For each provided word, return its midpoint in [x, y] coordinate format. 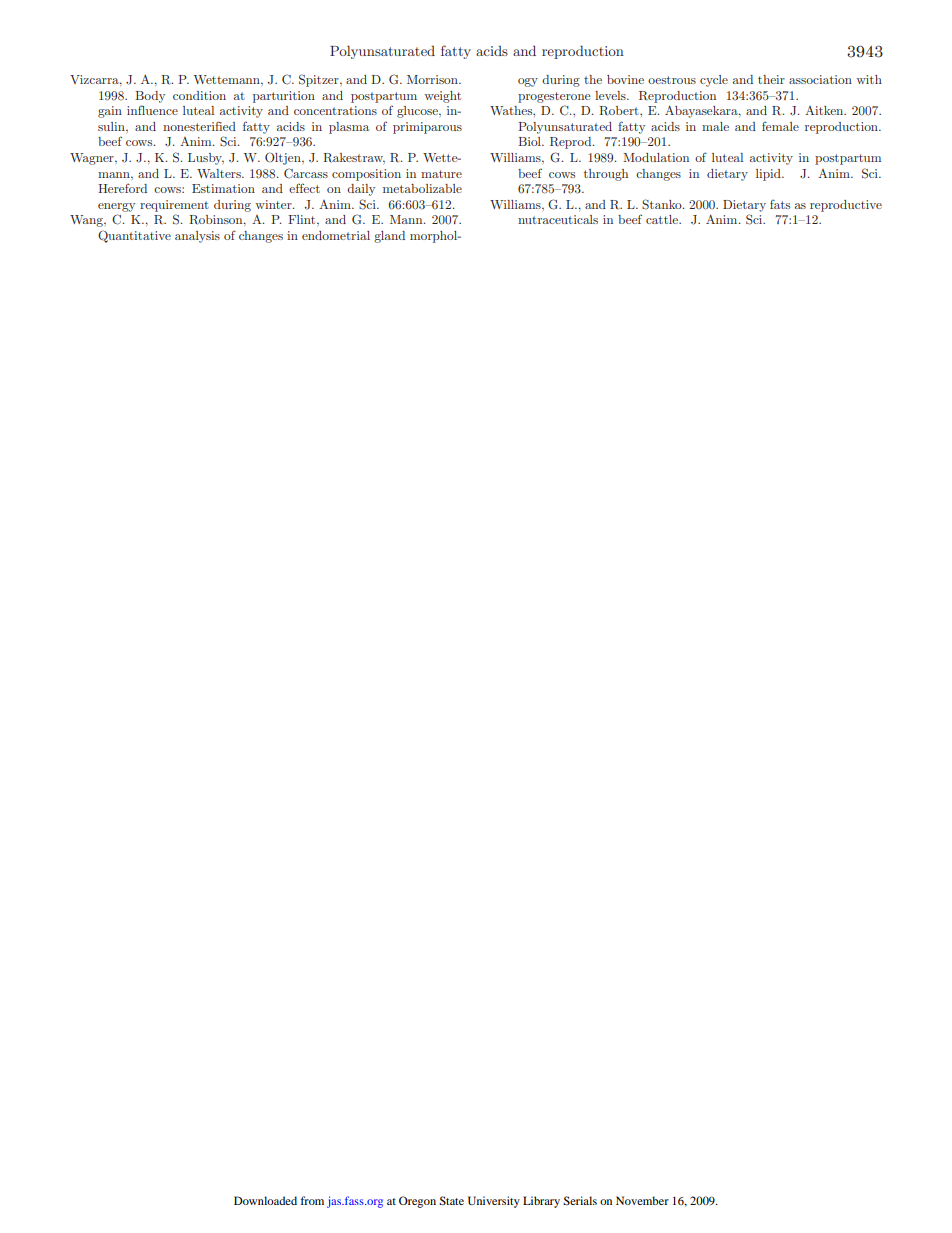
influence [152, 110]
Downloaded [265, 1200]
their [771, 79]
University [494, 1202]
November [642, 1200]
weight [443, 97]
